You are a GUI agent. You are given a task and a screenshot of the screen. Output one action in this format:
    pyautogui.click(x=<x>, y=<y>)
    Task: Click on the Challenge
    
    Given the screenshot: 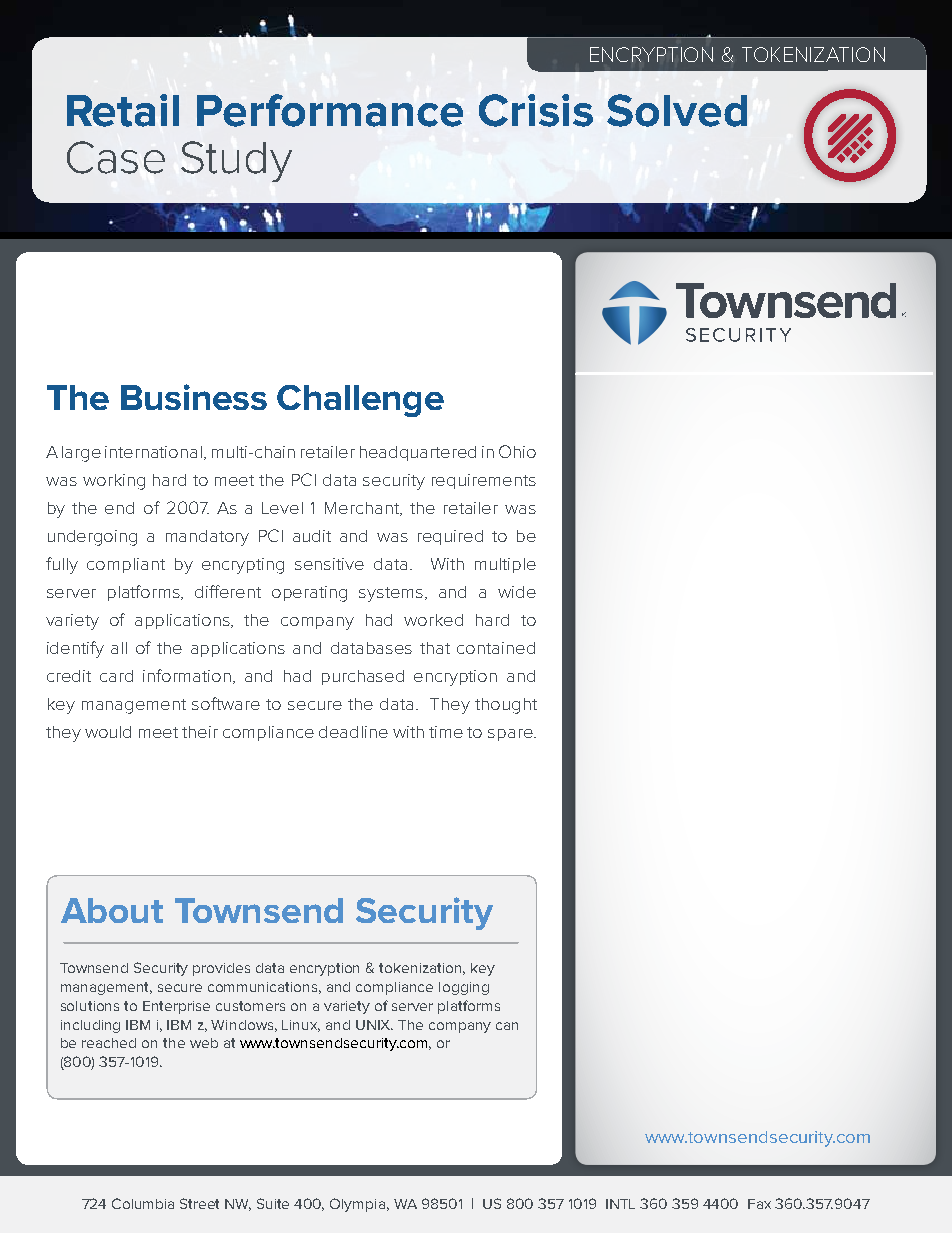 What is the action you would take?
    pyautogui.click(x=360, y=401)
